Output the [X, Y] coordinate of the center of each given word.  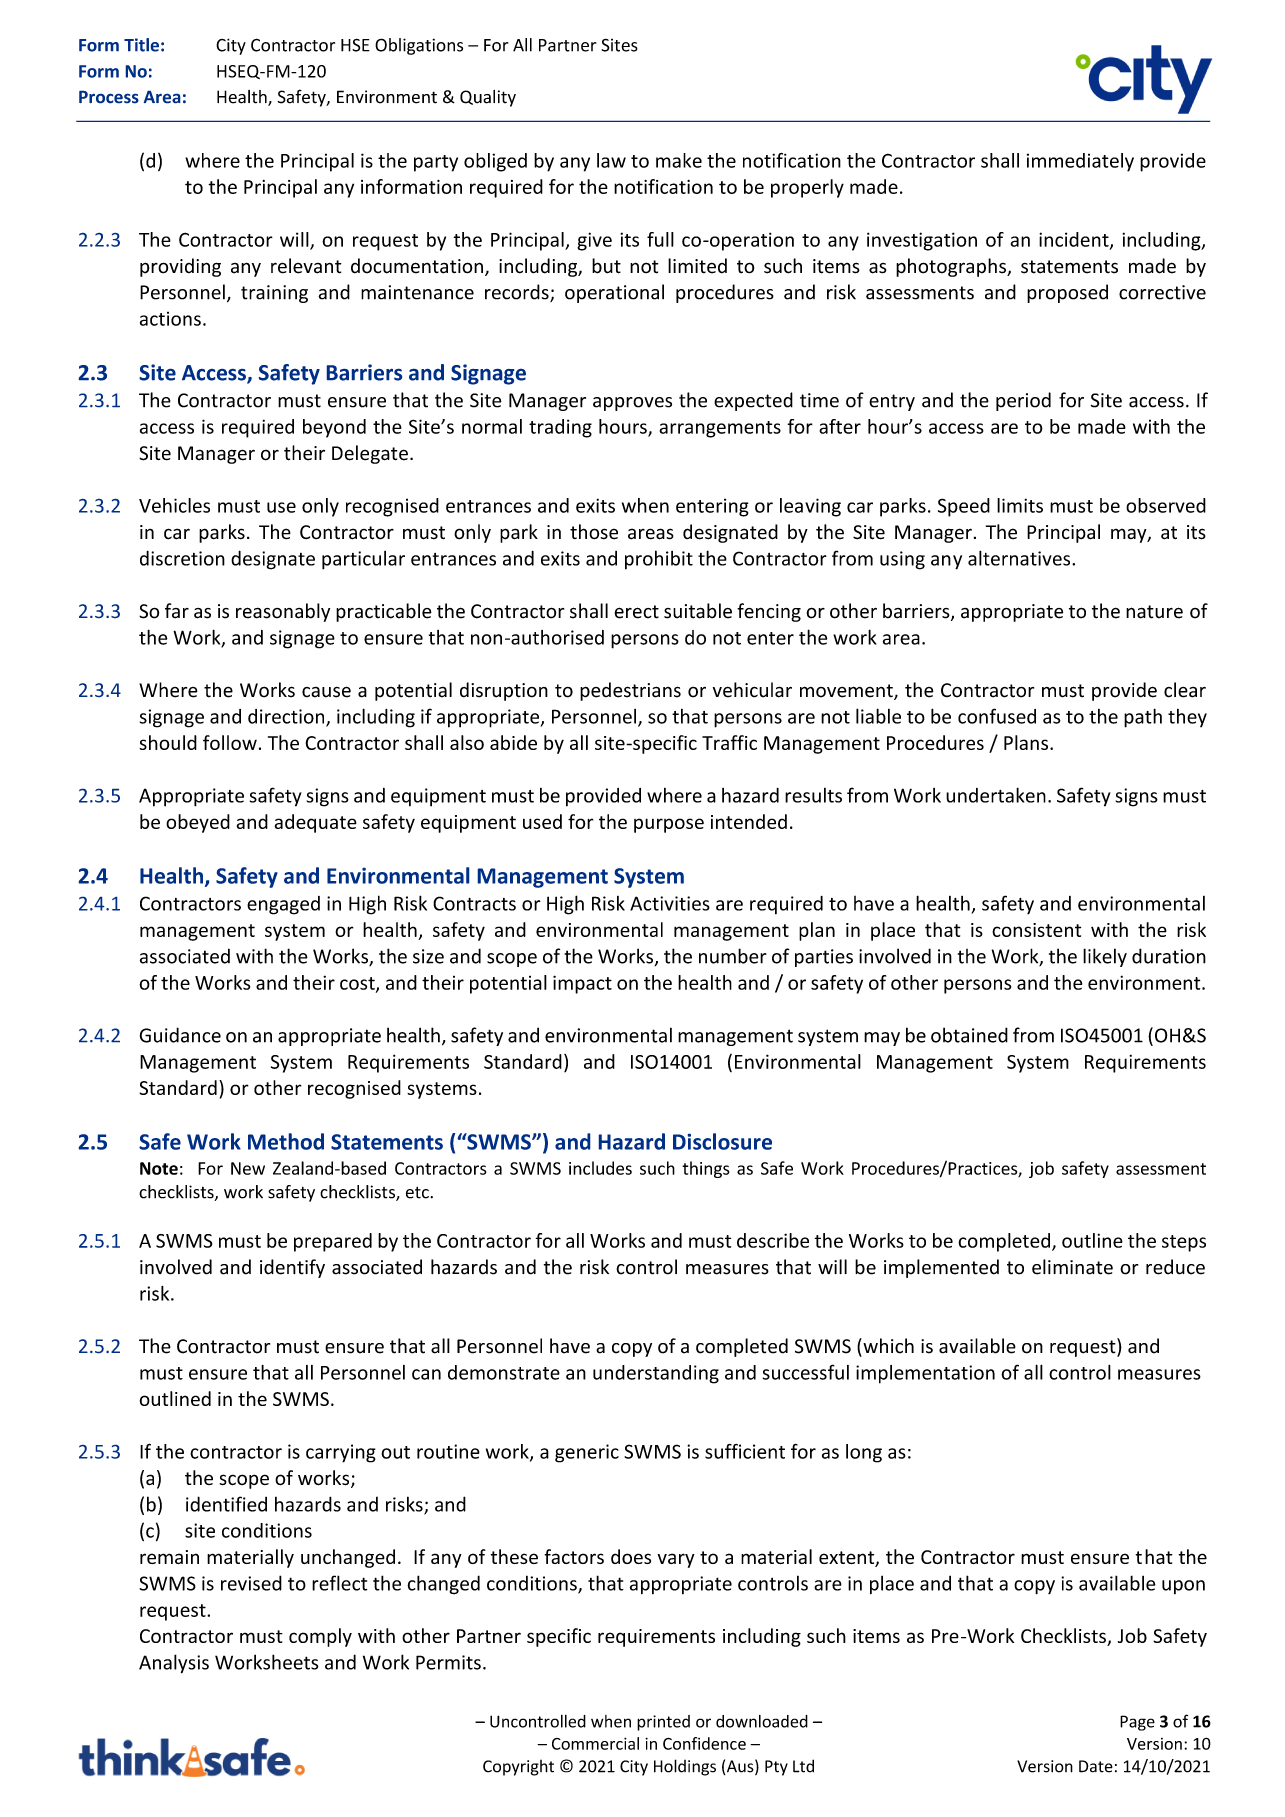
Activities [670, 903]
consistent [1036, 930]
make [679, 160]
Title [141, 45]
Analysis [174, 1664]
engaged [283, 905]
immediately [1080, 162]
